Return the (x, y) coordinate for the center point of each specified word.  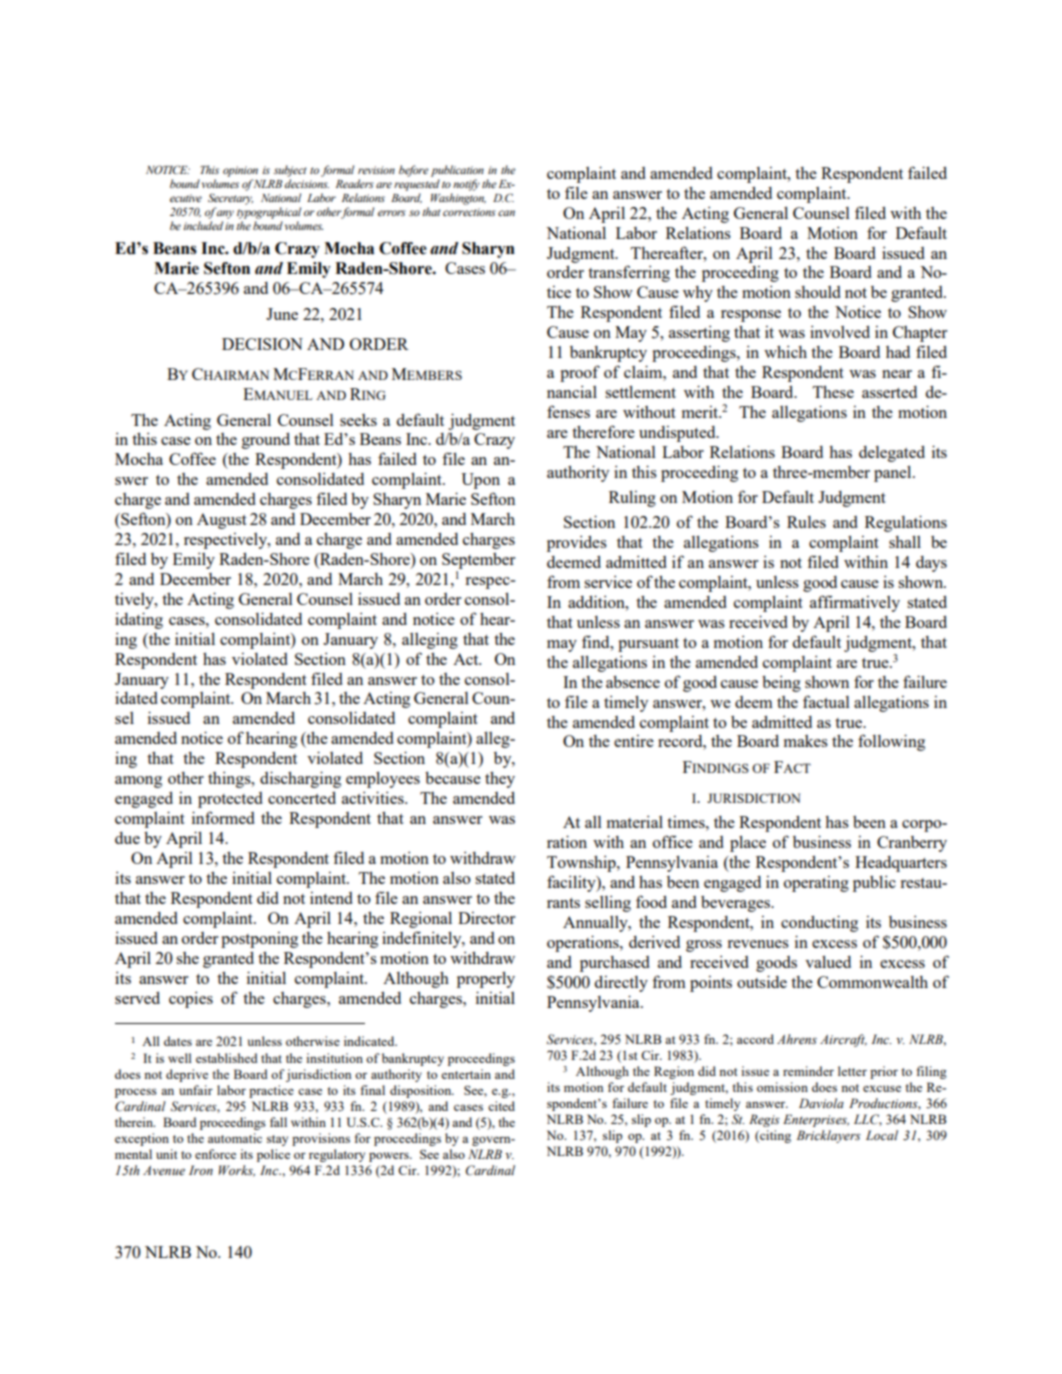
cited (501, 1106)
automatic (235, 1138)
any (225, 213)
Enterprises (816, 1120)
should (818, 292)
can (506, 213)
